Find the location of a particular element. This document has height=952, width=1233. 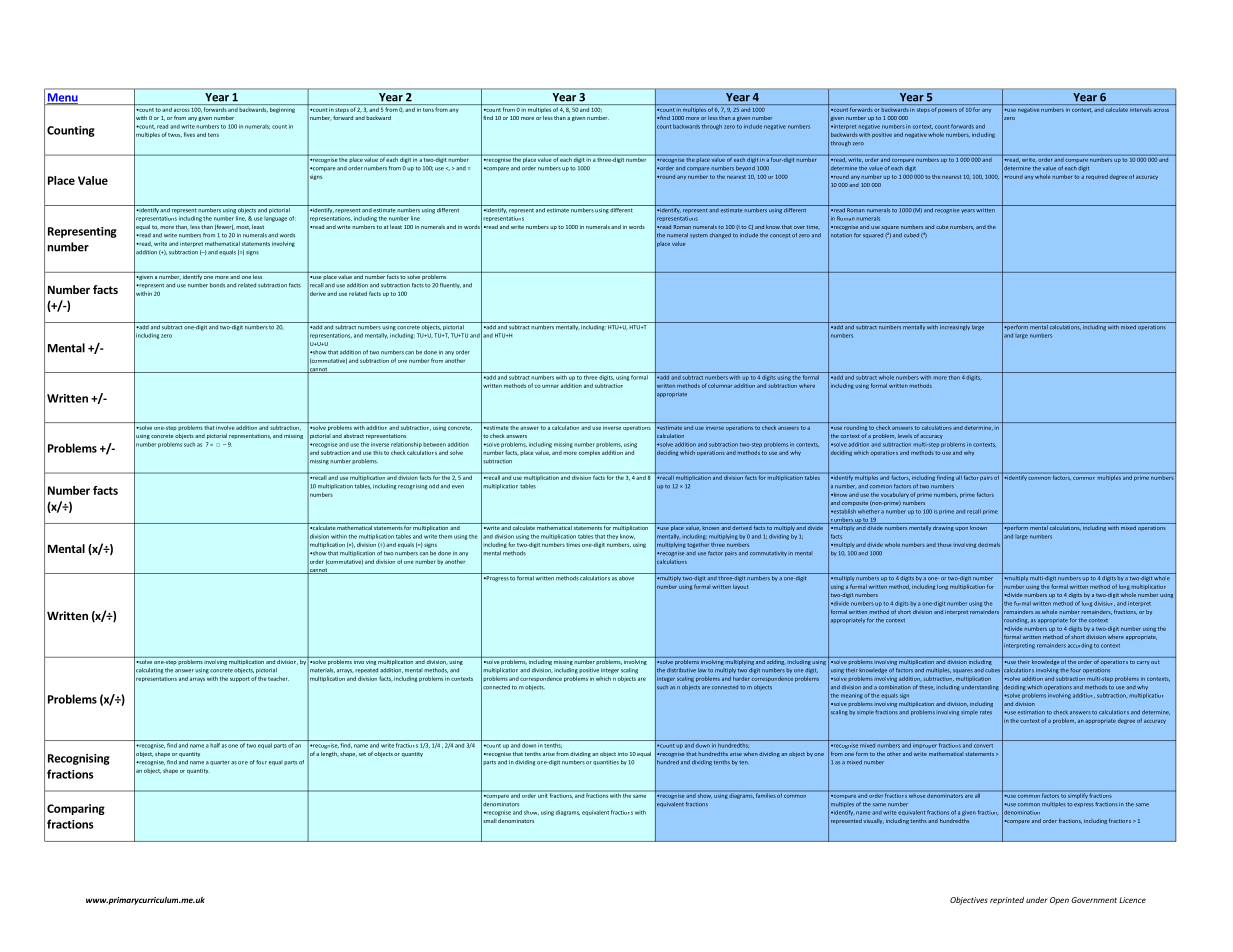

powers is located at coordinates (947, 111).
